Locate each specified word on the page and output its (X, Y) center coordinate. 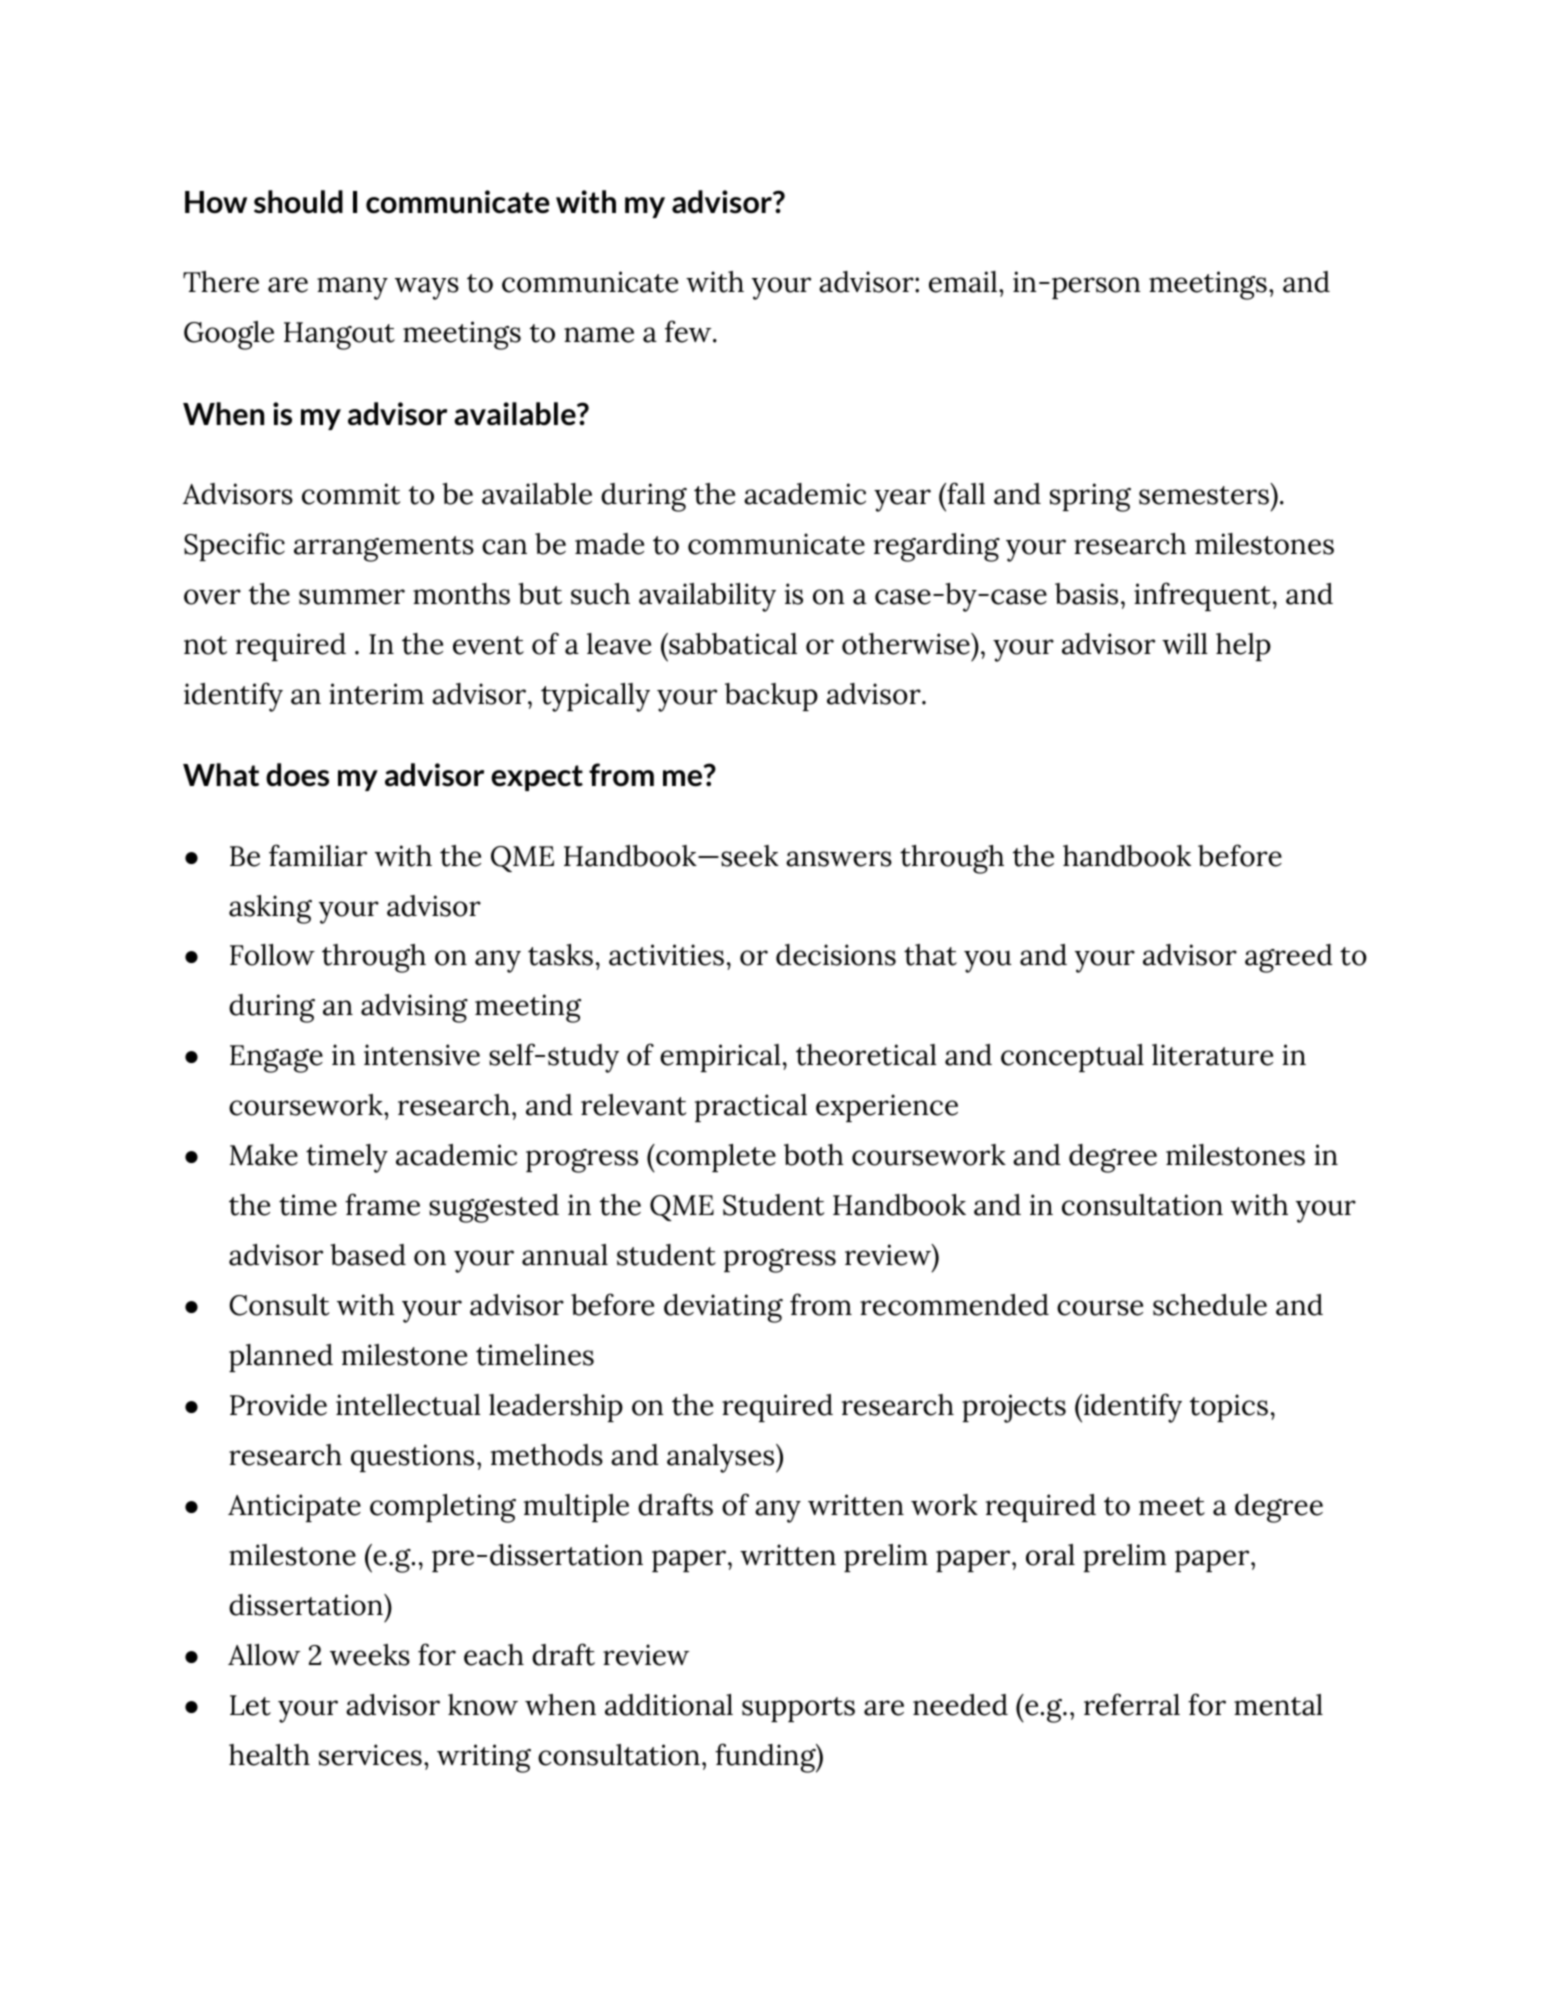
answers (839, 859)
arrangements (384, 549)
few (689, 331)
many (352, 288)
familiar (318, 855)
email (963, 282)
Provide (278, 1405)
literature (1212, 1055)
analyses (722, 1458)
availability (707, 597)
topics (1229, 1408)
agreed (1288, 958)
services (370, 1755)
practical (751, 1108)
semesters (1204, 495)
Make (263, 1155)
